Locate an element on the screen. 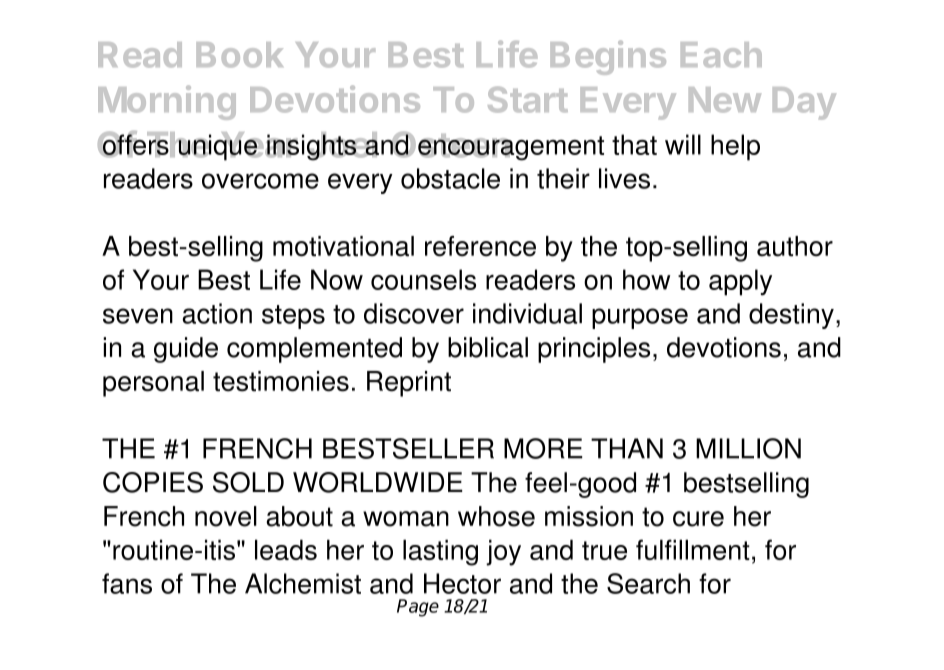 This screenshot has height=670, width=944. MORE is located at coordinates (543, 448).
